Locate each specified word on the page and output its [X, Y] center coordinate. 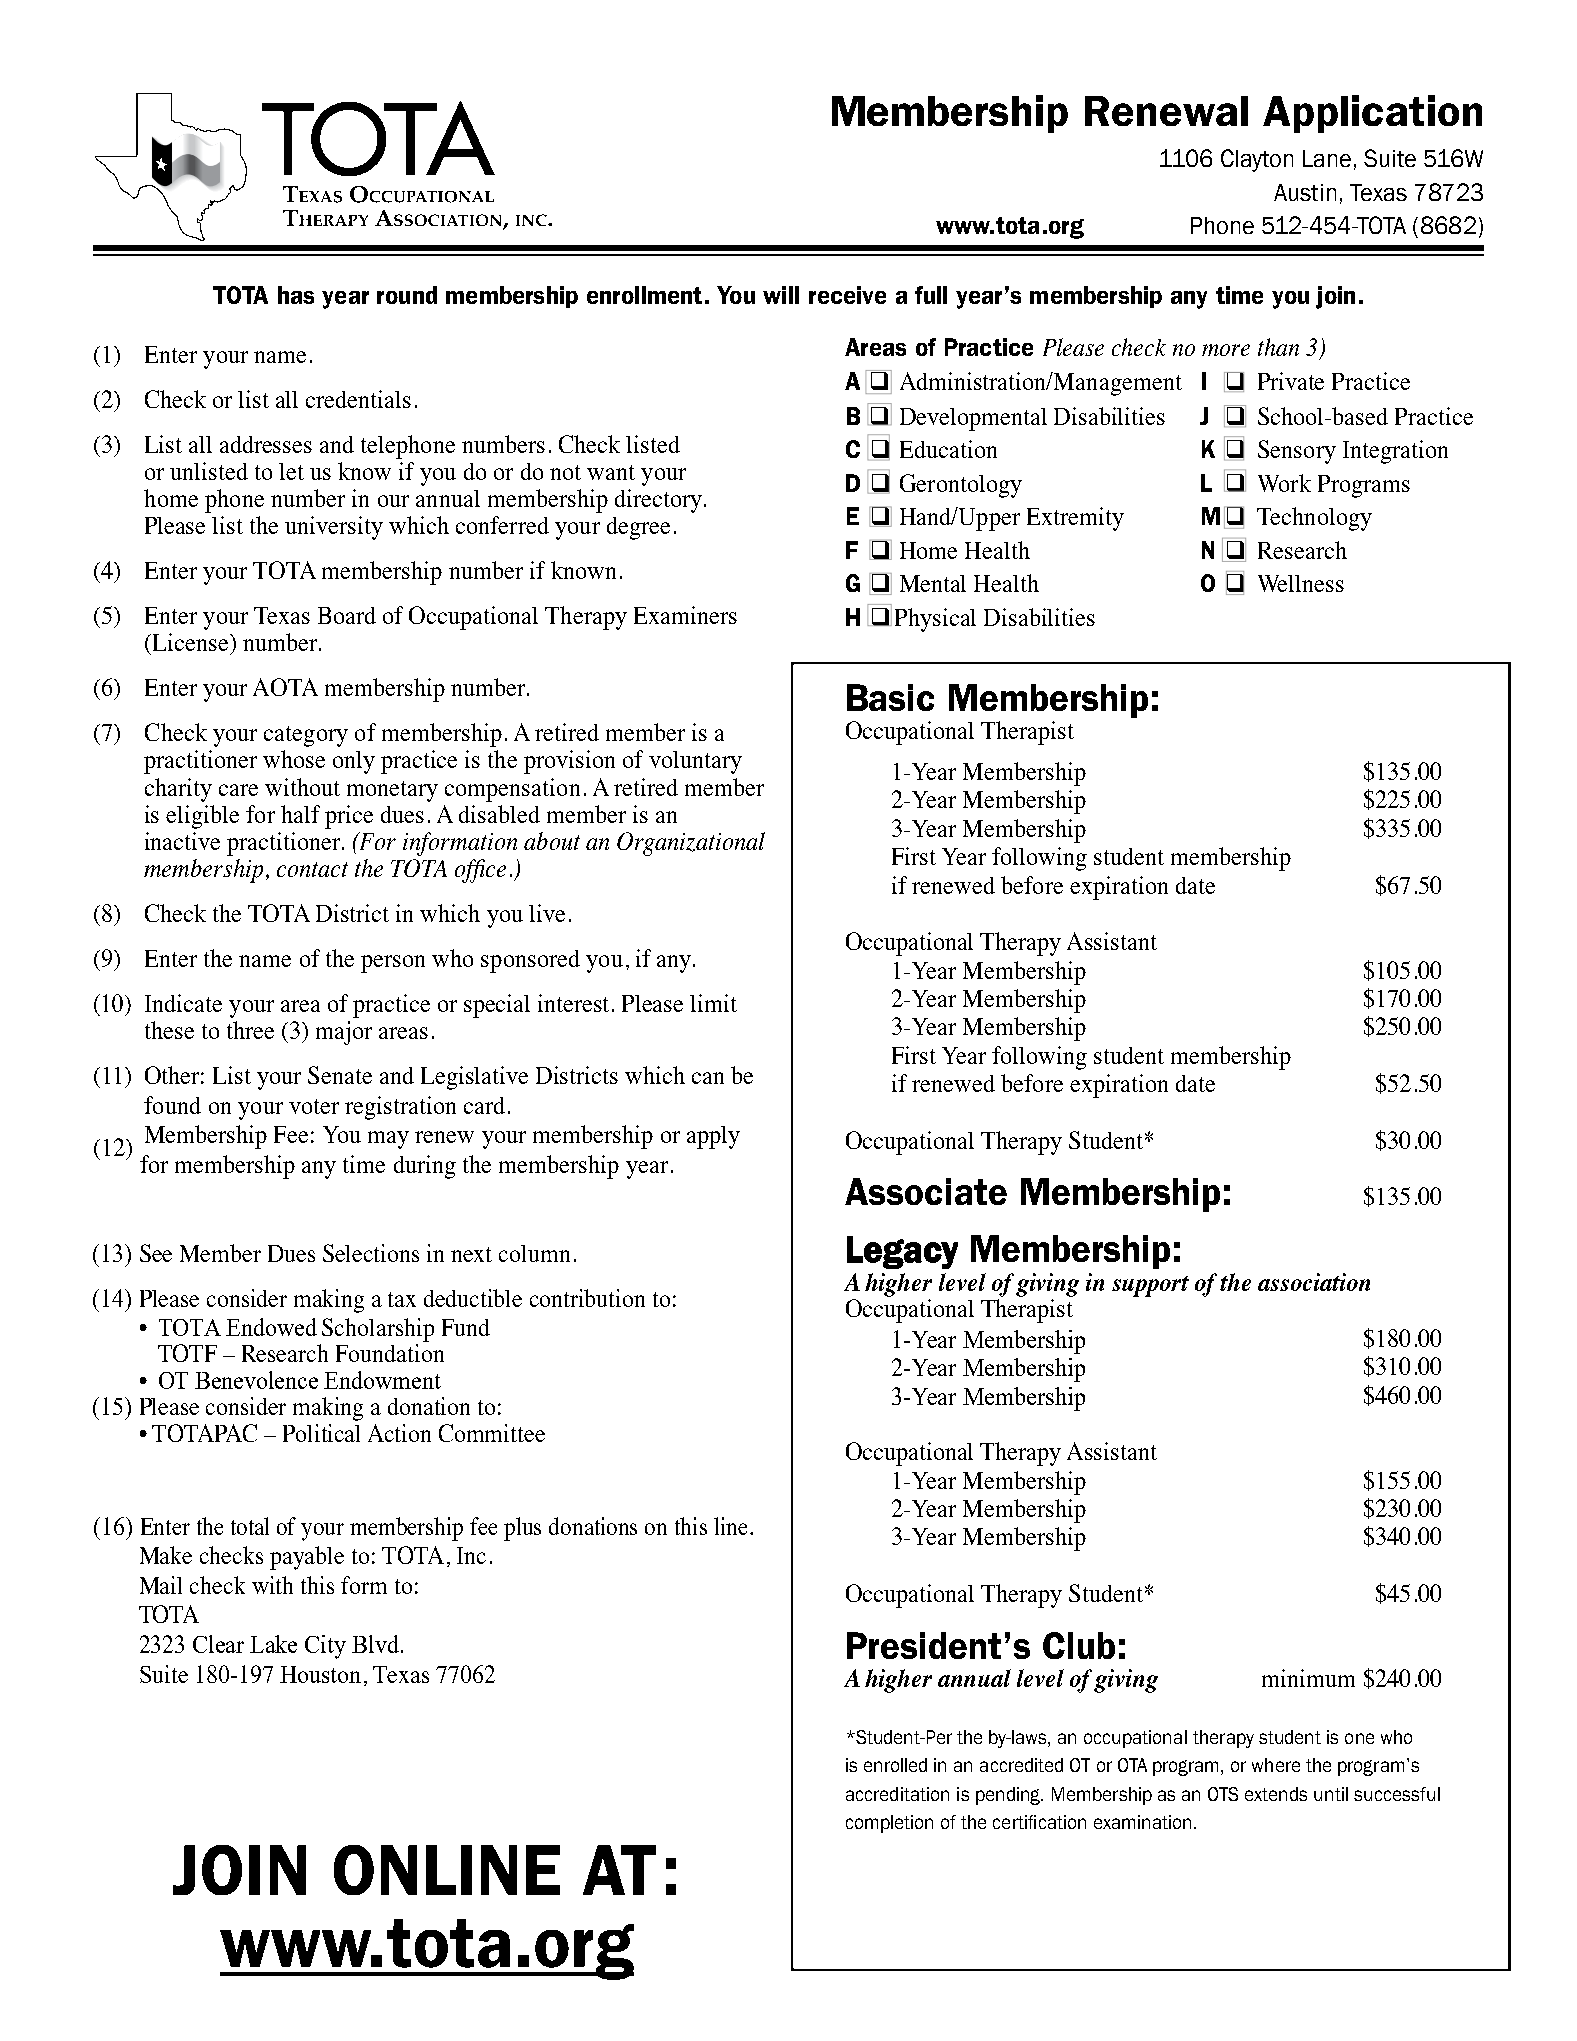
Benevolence [256, 1380]
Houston [320, 1674]
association [1314, 1282]
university [334, 528]
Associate [926, 1191]
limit [713, 1003]
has [296, 295]
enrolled [895, 1765]
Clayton [1257, 160]
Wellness [1301, 583]
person [393, 964]
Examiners [685, 615]
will [781, 295]
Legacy [902, 1252]
